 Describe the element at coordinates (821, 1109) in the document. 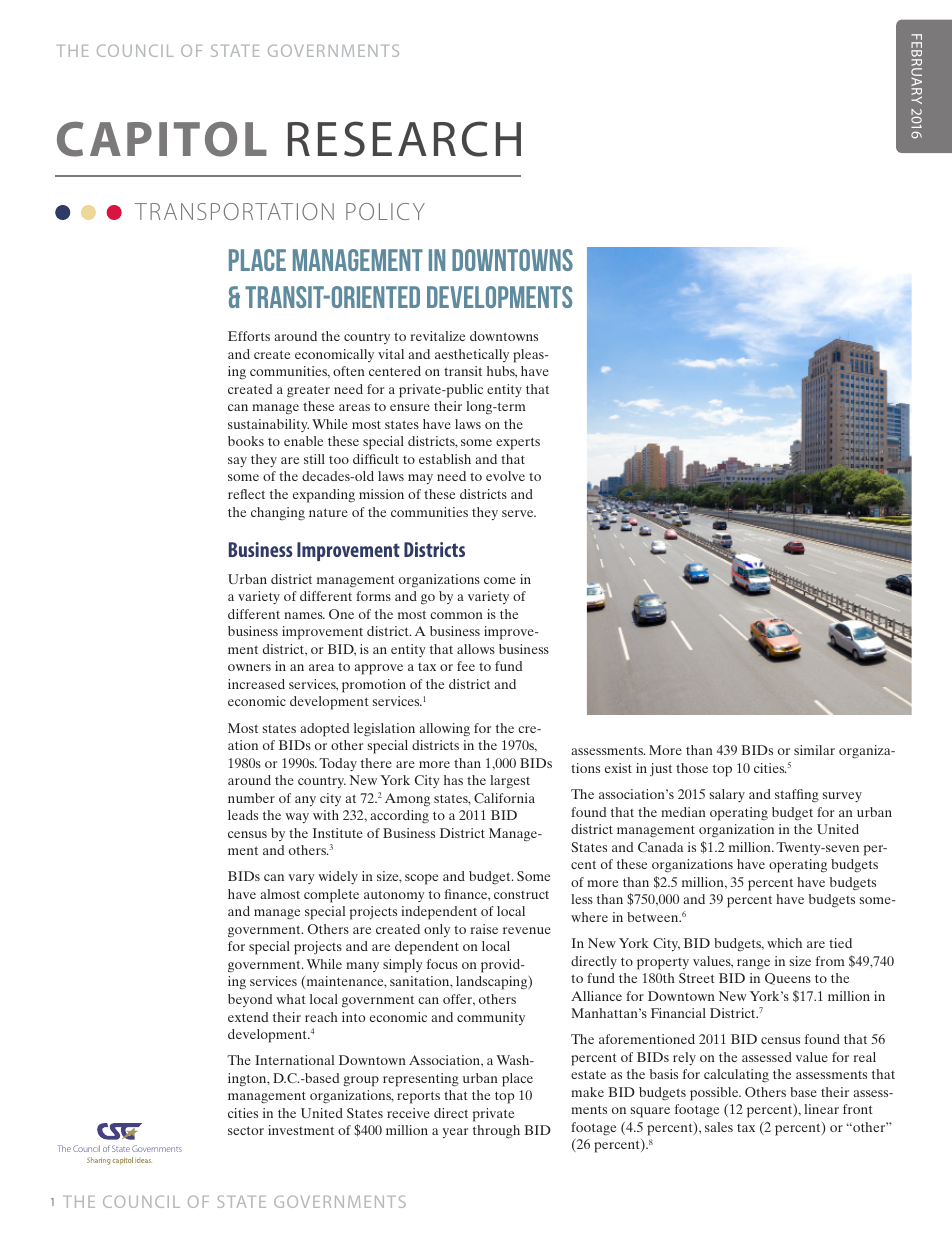

I see `linear` at that location.
